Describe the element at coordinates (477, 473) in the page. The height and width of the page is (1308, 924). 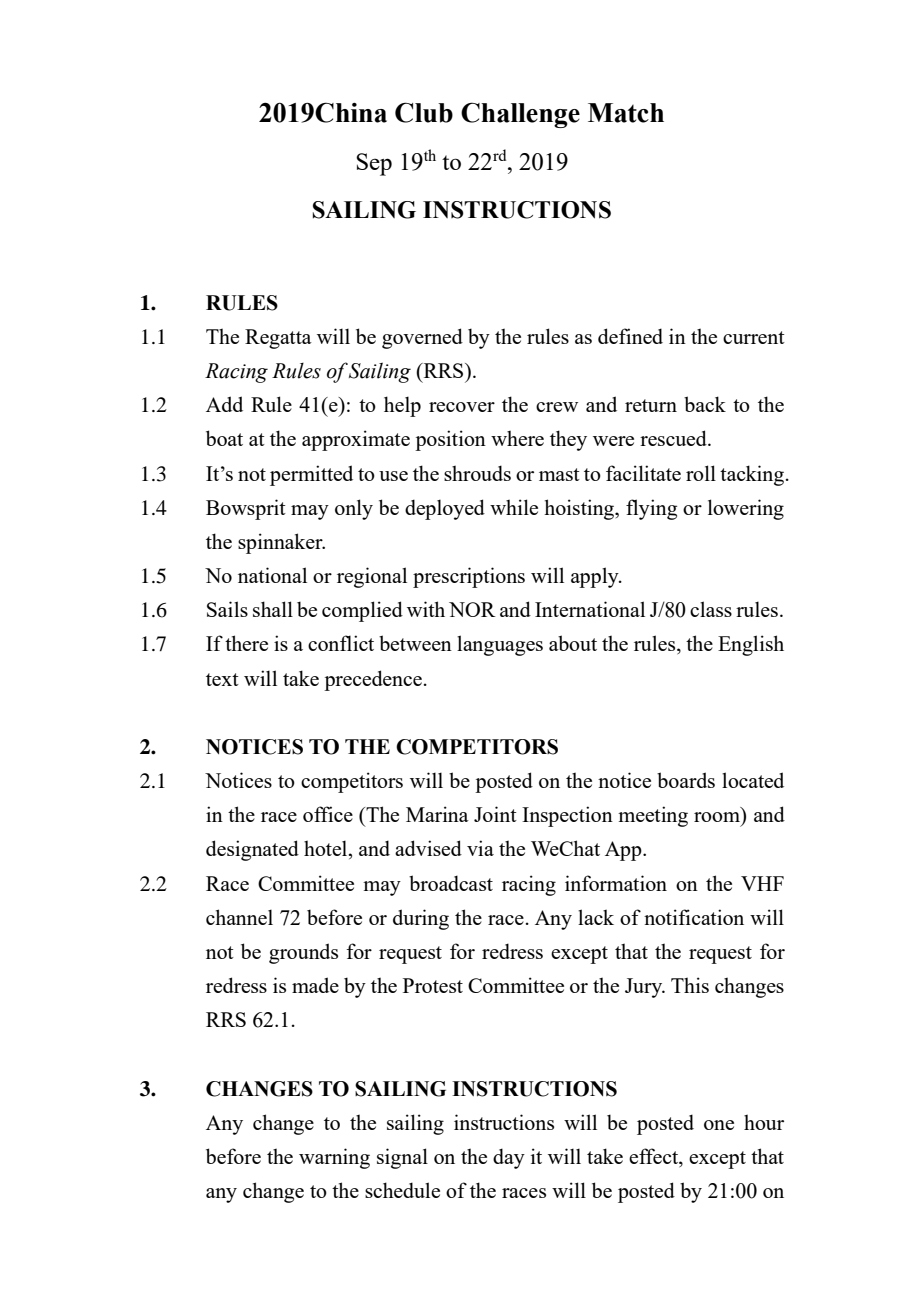
I see `shrouds` at that location.
